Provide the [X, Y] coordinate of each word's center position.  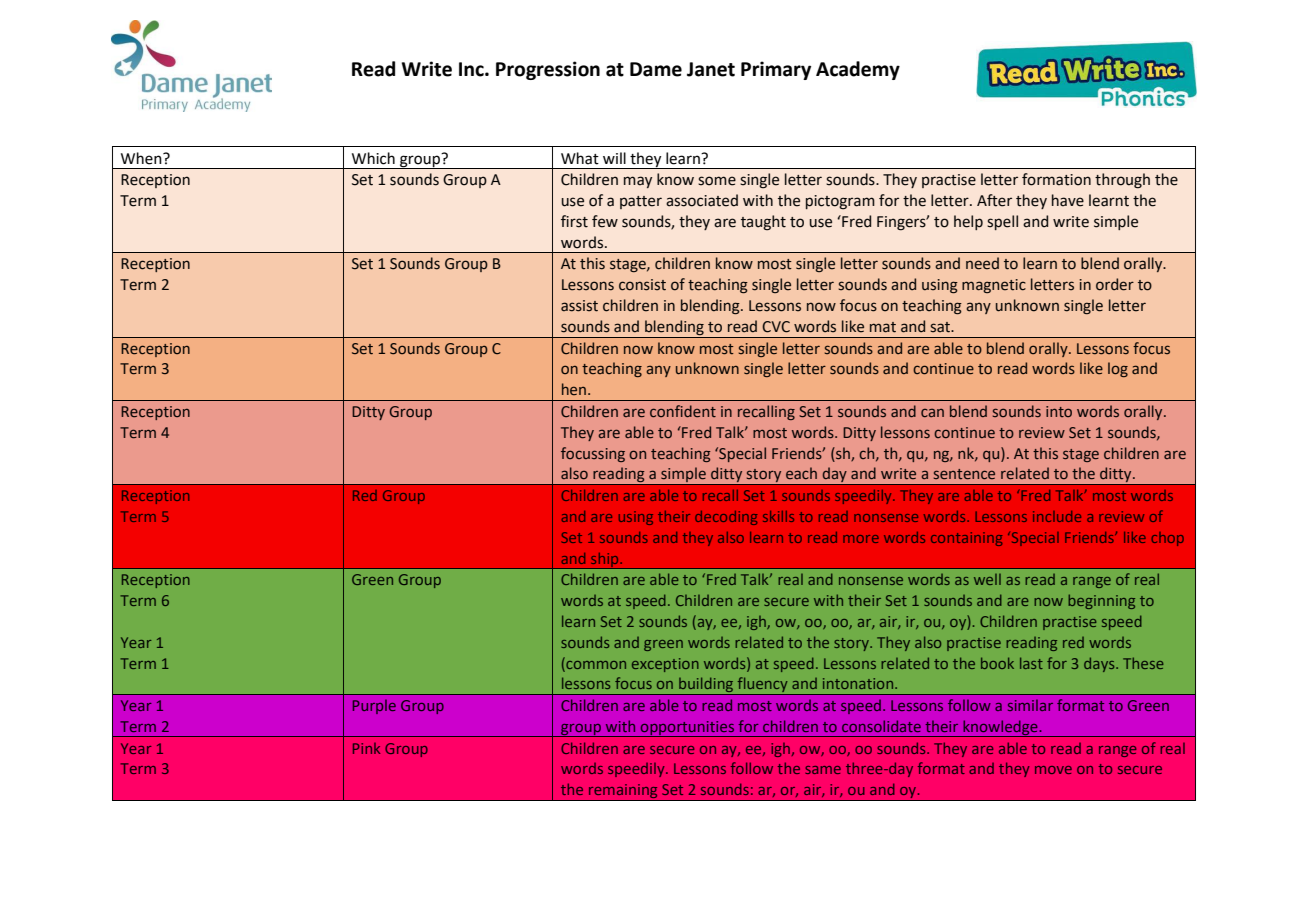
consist [642, 285]
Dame [656, 69]
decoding [726, 518]
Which [373, 158]
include [1057, 516]
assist [579, 306]
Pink [366, 748]
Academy [858, 70]
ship [605, 560]
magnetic [994, 286]
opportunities [688, 729]
